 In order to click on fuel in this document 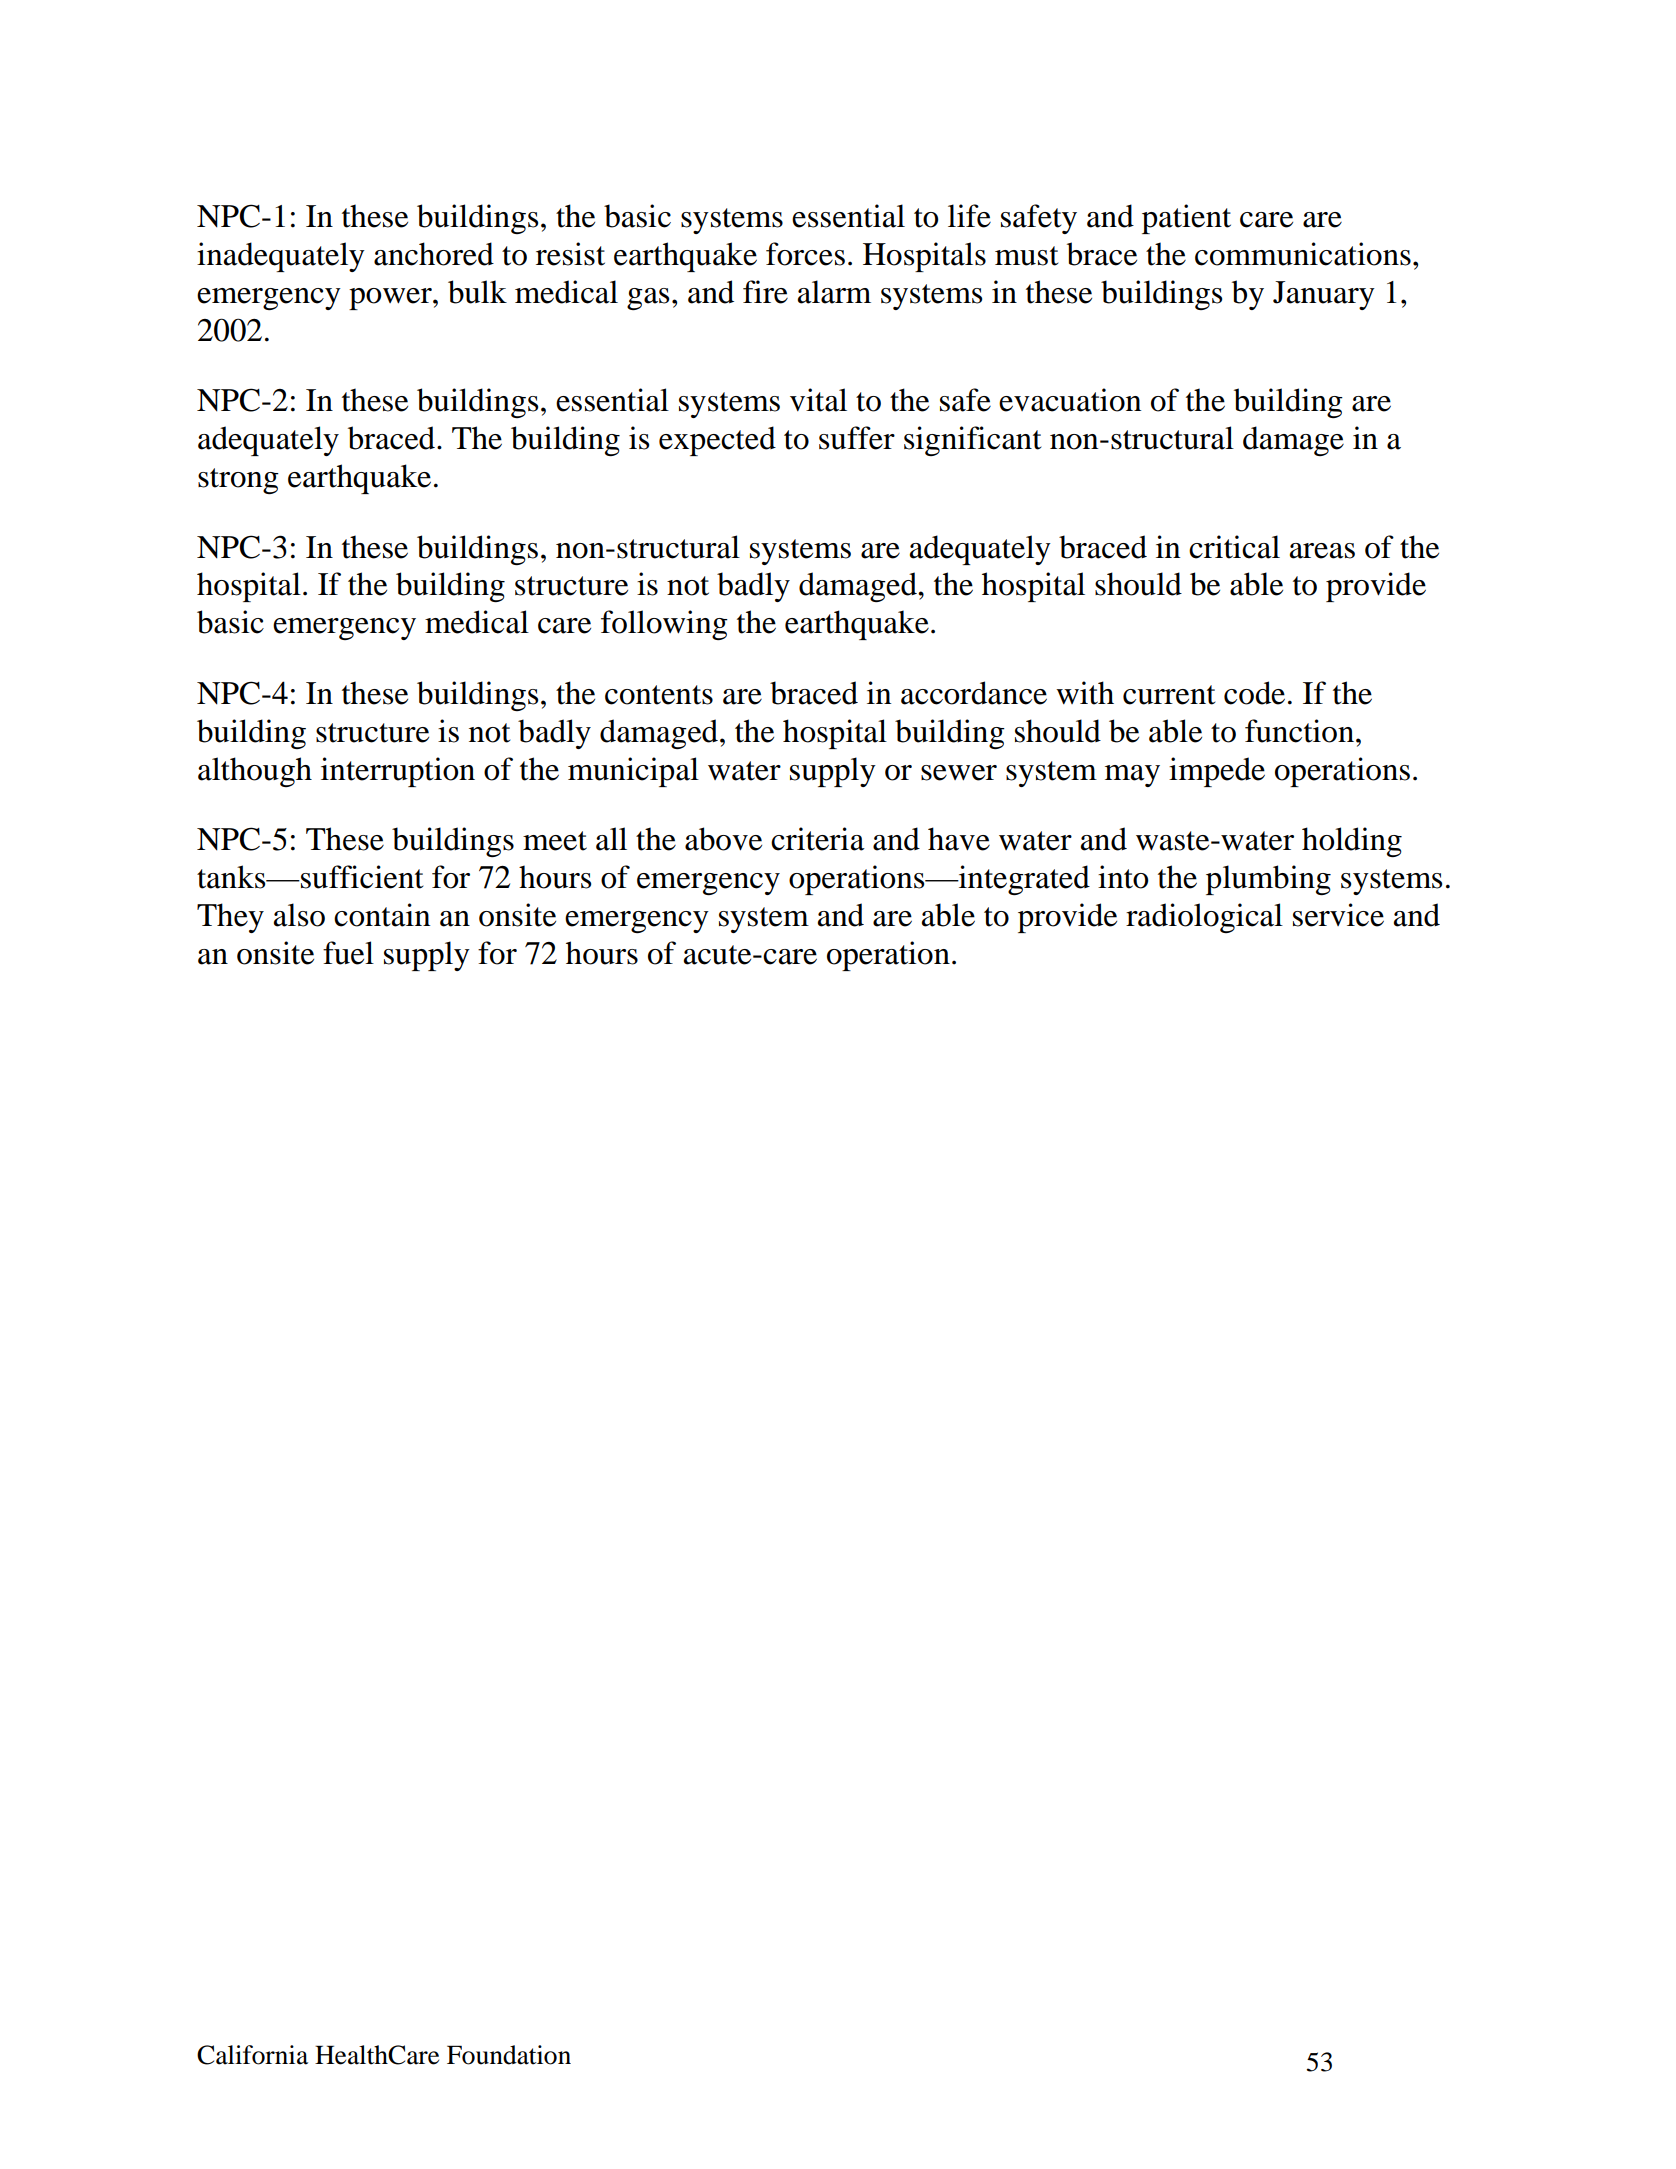, I will do `click(348, 953)`.
